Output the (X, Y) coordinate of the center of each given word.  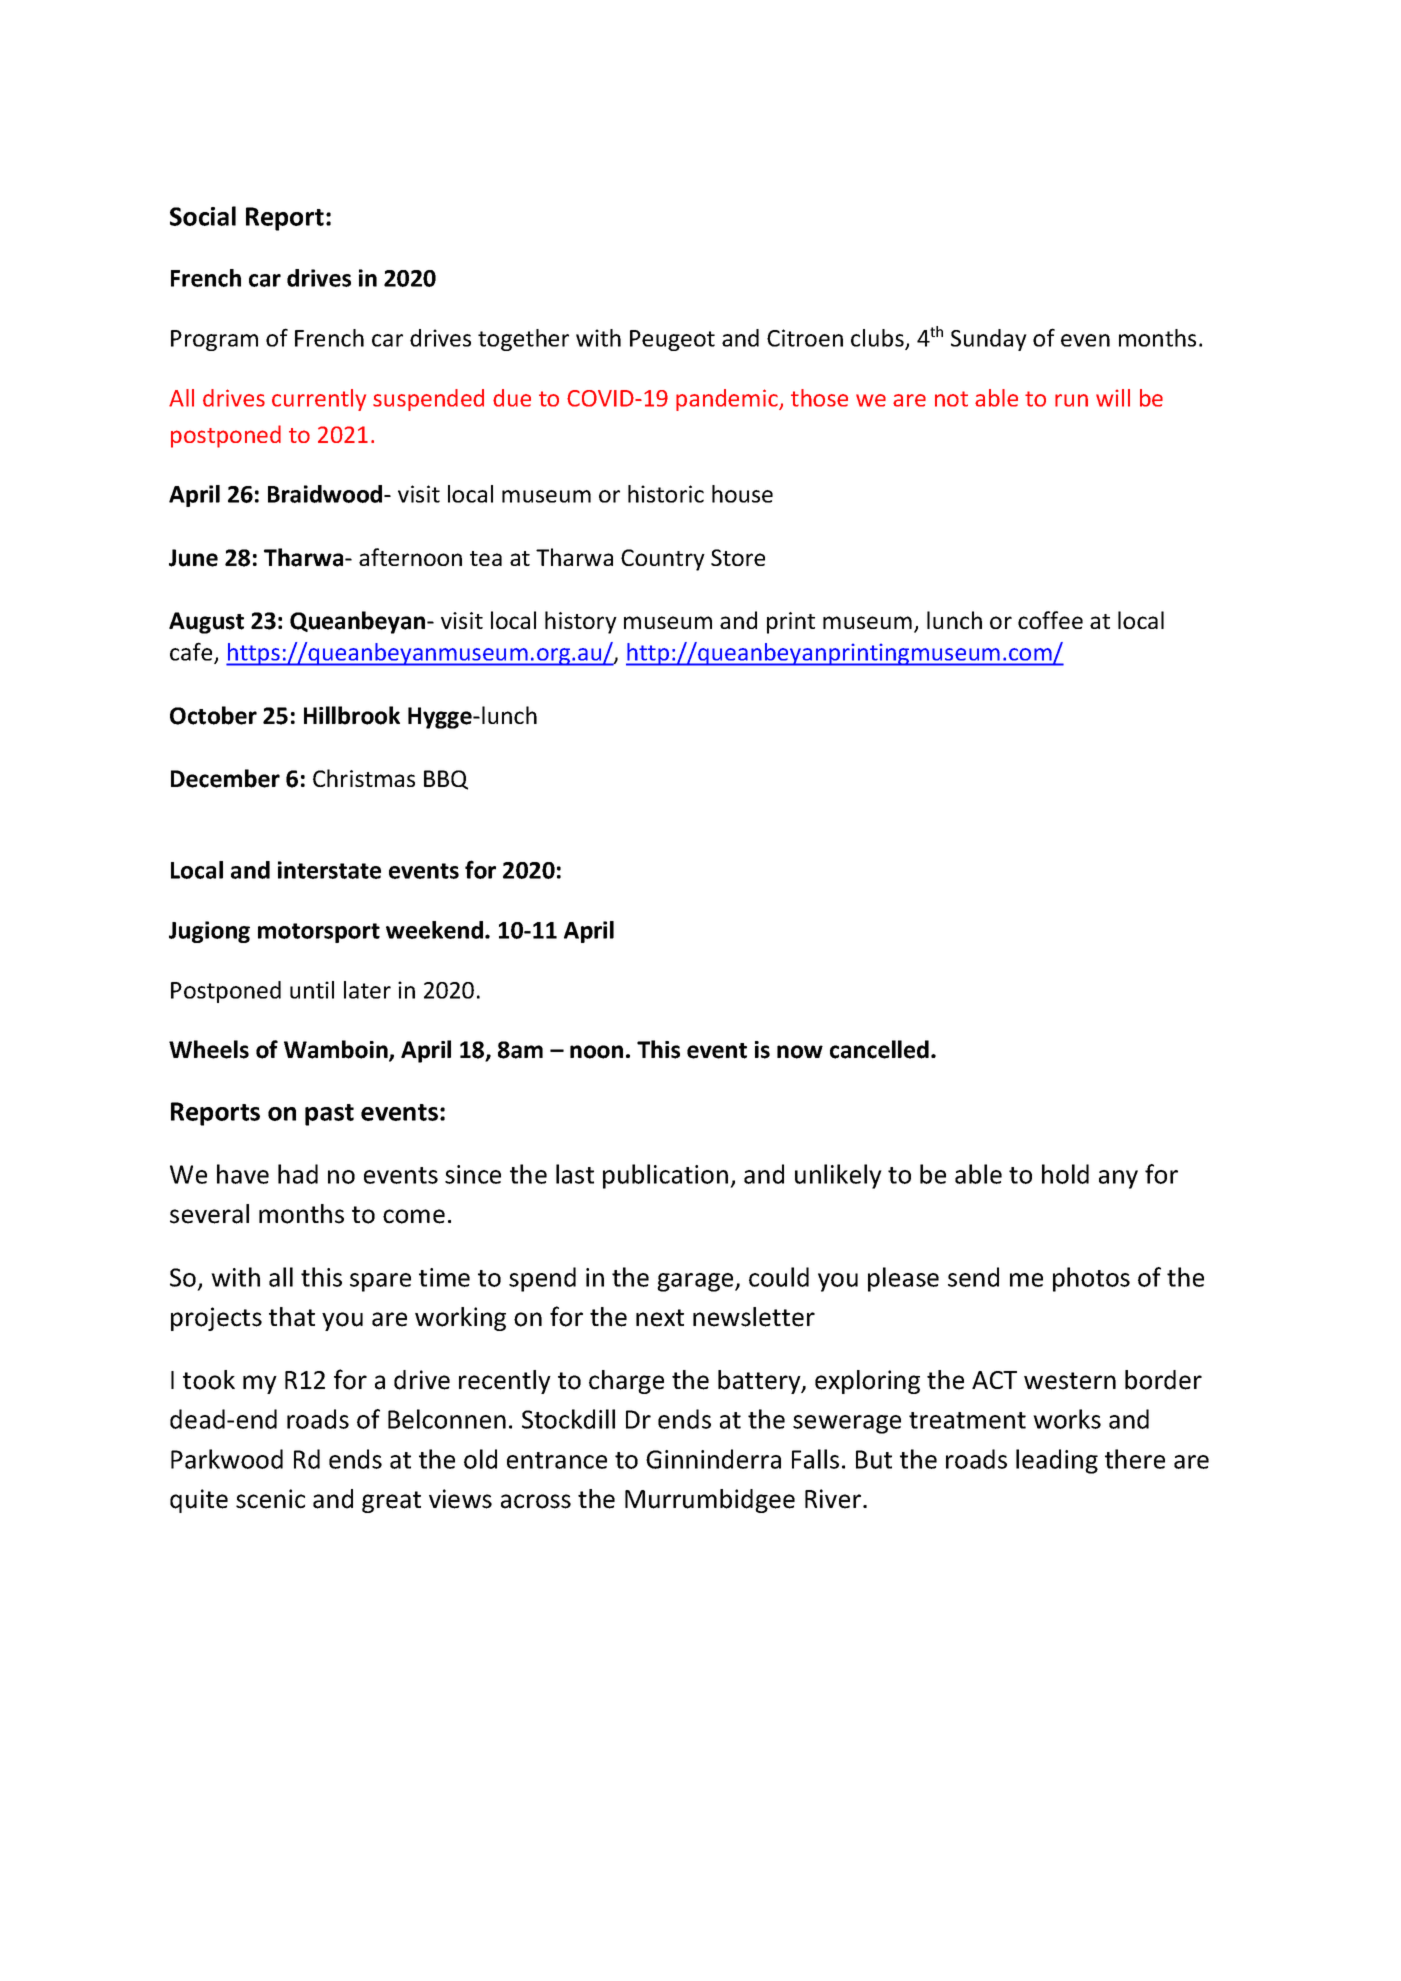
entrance (557, 1460)
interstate (329, 870)
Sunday (989, 340)
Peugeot (672, 340)
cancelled (879, 1049)
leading (1057, 1461)
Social (203, 216)
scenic (270, 1499)
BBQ (446, 780)
